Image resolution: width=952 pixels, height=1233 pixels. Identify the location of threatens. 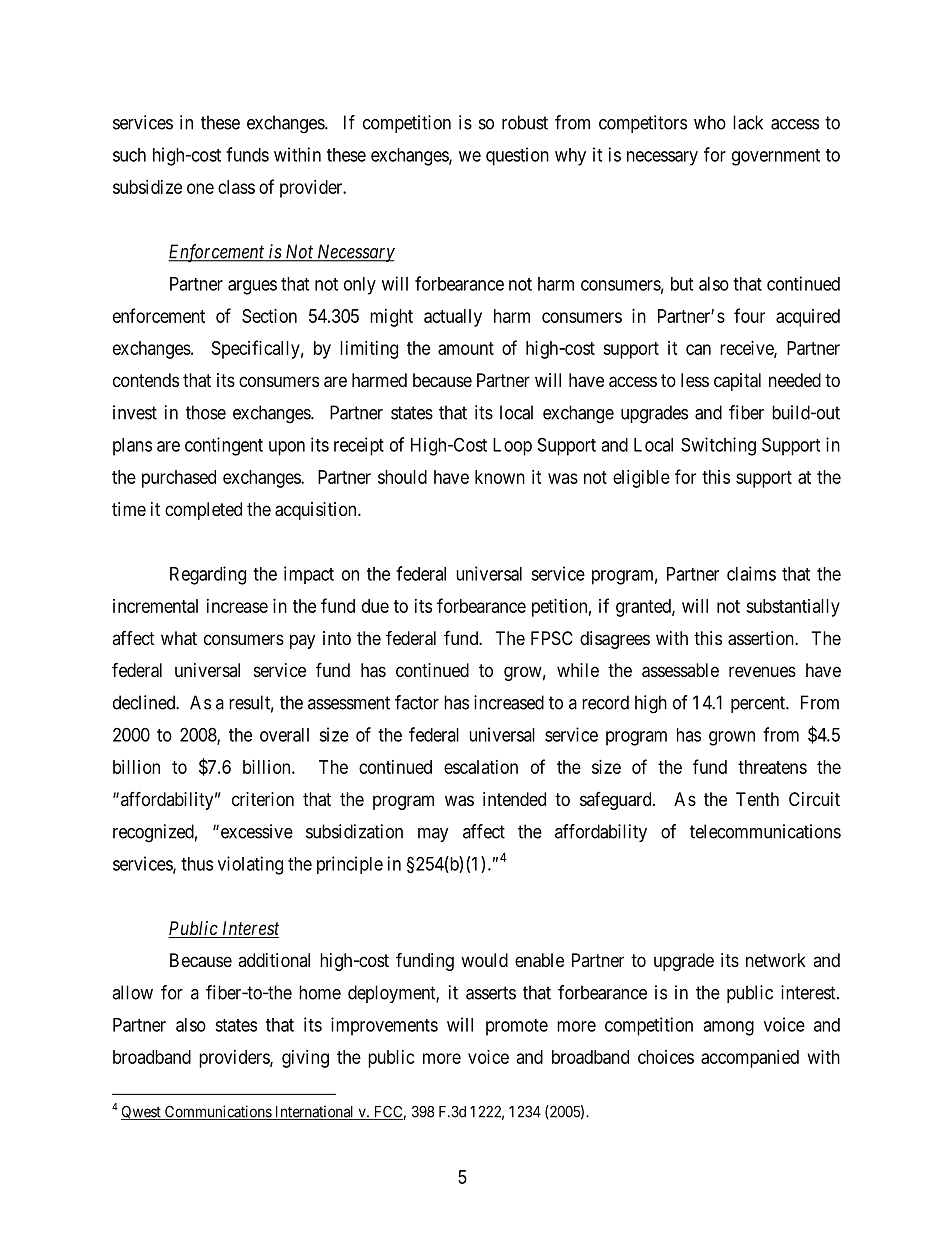
(772, 767).
